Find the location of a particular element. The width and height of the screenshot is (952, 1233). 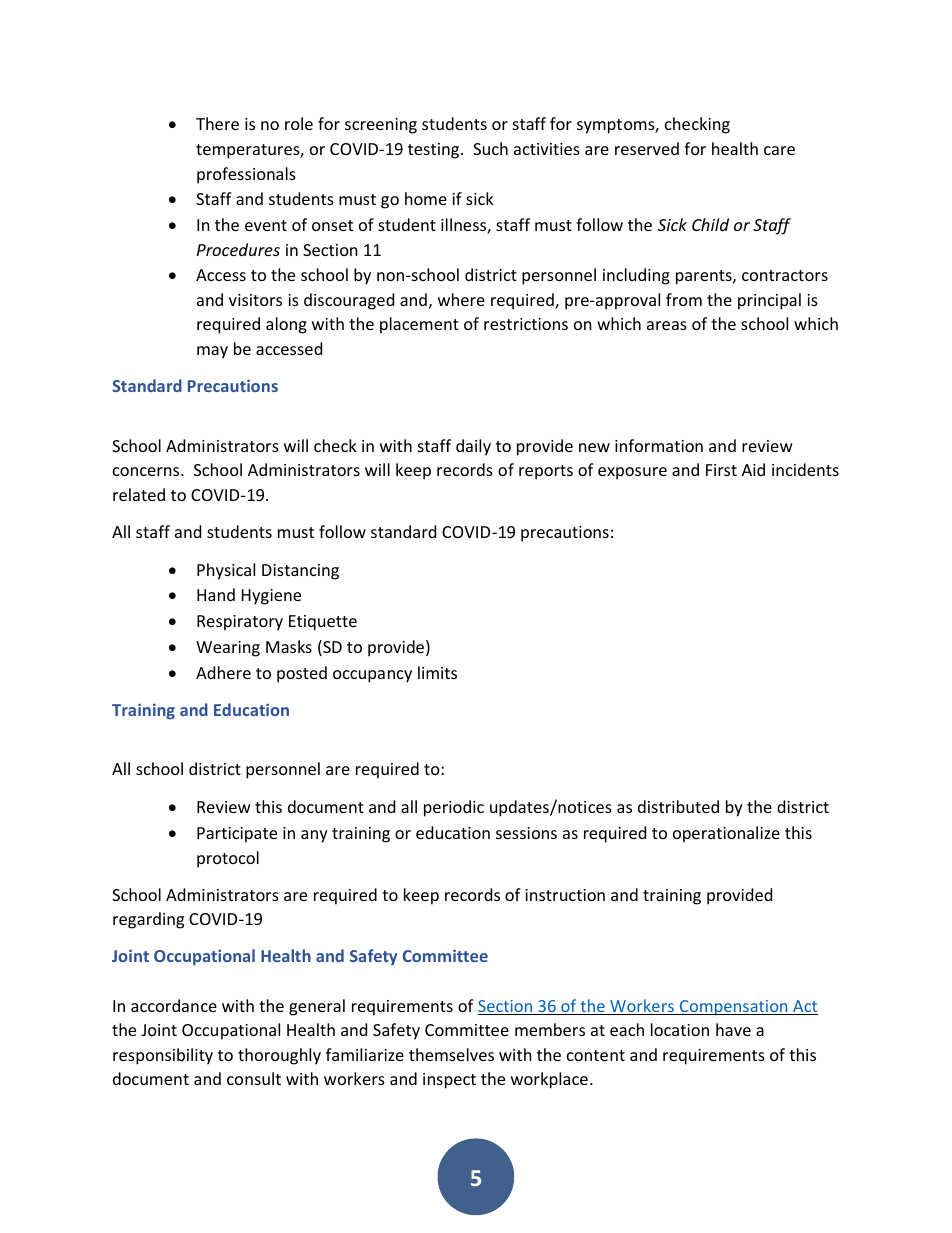

consult is located at coordinates (254, 1078).
